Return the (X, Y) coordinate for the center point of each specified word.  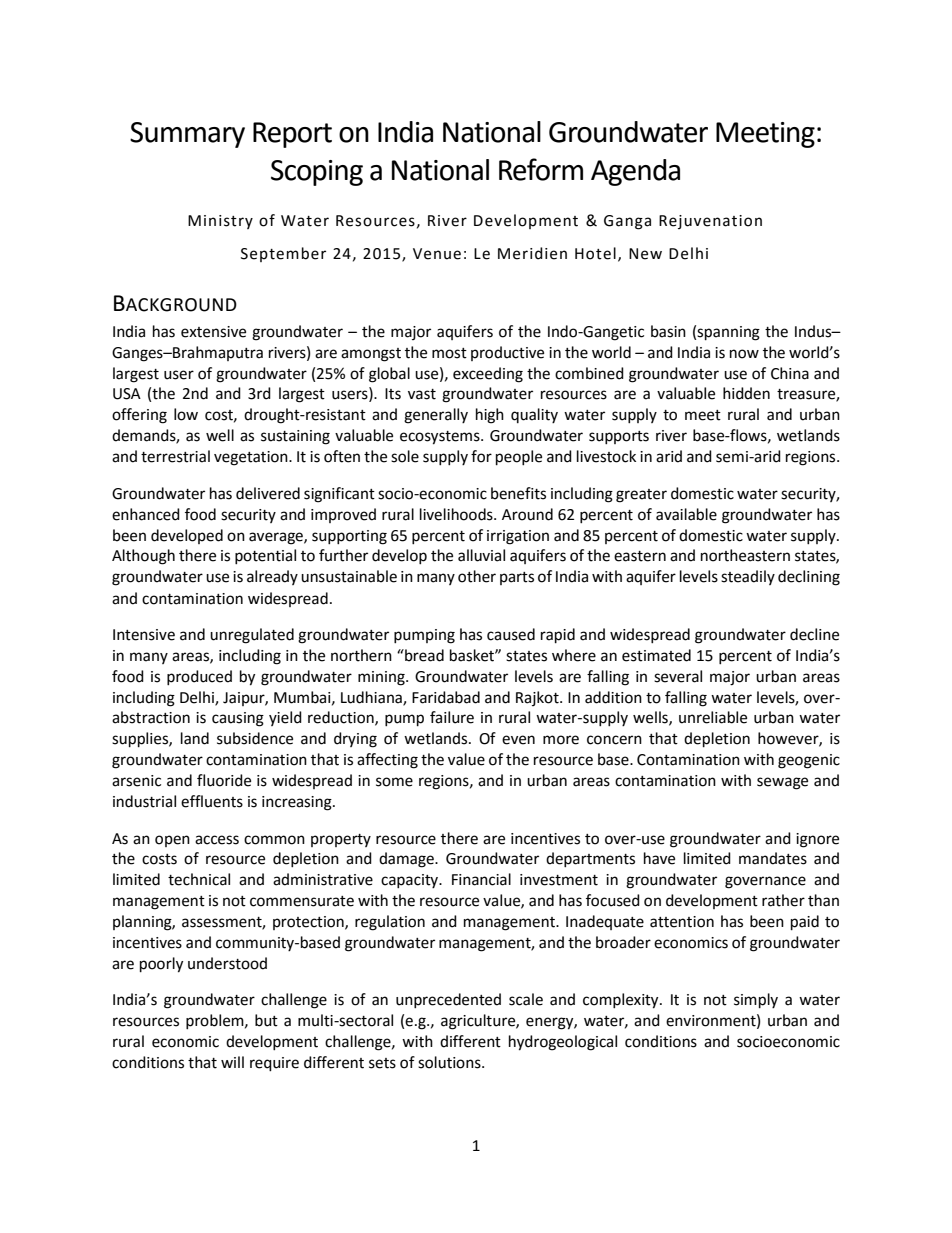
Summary (187, 135)
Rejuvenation (710, 222)
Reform (541, 169)
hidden (746, 393)
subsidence (255, 738)
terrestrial (175, 456)
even (518, 740)
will (232, 1062)
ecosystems (441, 438)
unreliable (713, 717)
